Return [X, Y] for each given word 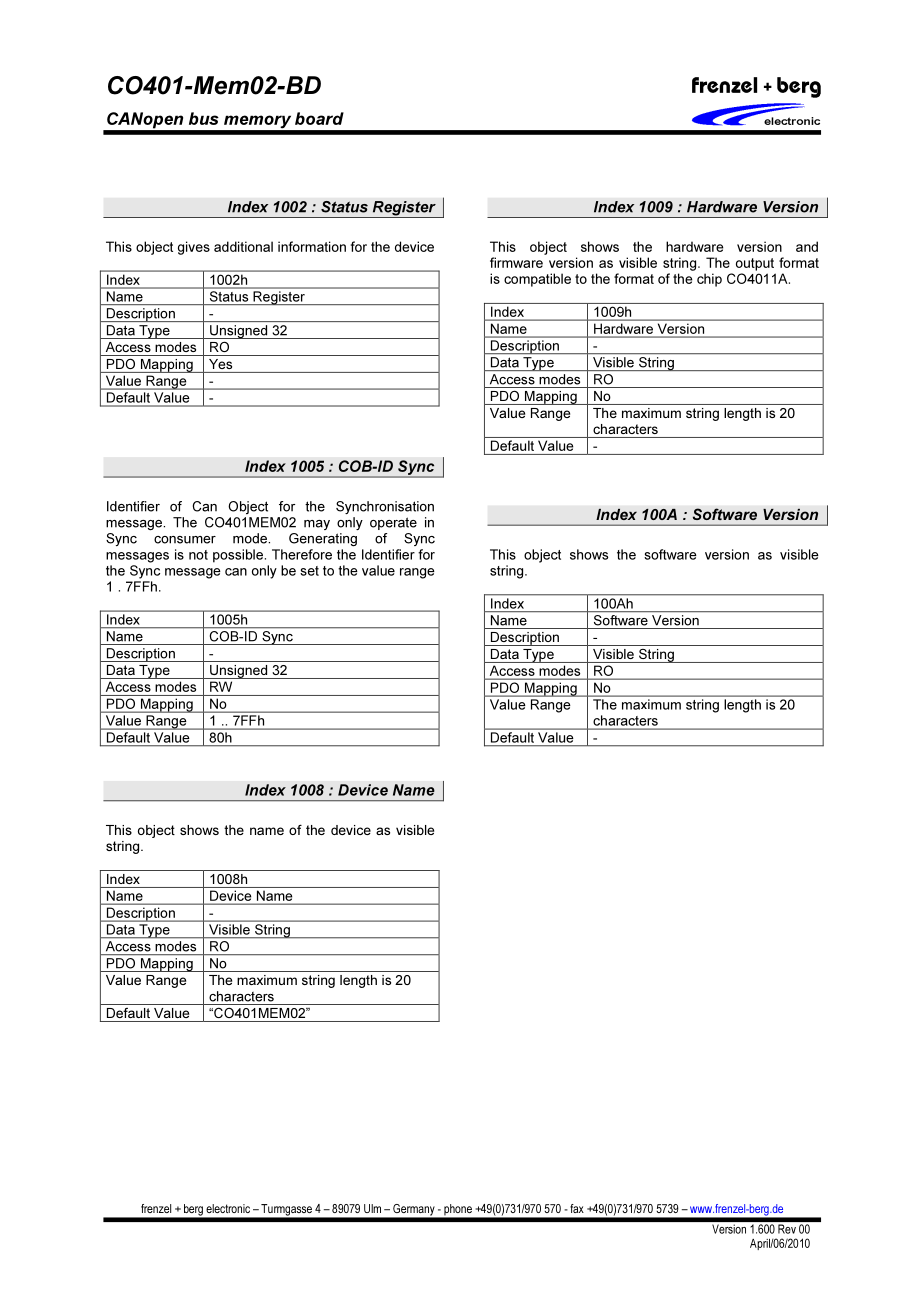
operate [393, 523]
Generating [323, 540]
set [309, 571]
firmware [516, 262]
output [755, 264]
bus [204, 118]
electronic [228, 1208]
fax [577, 1208]
